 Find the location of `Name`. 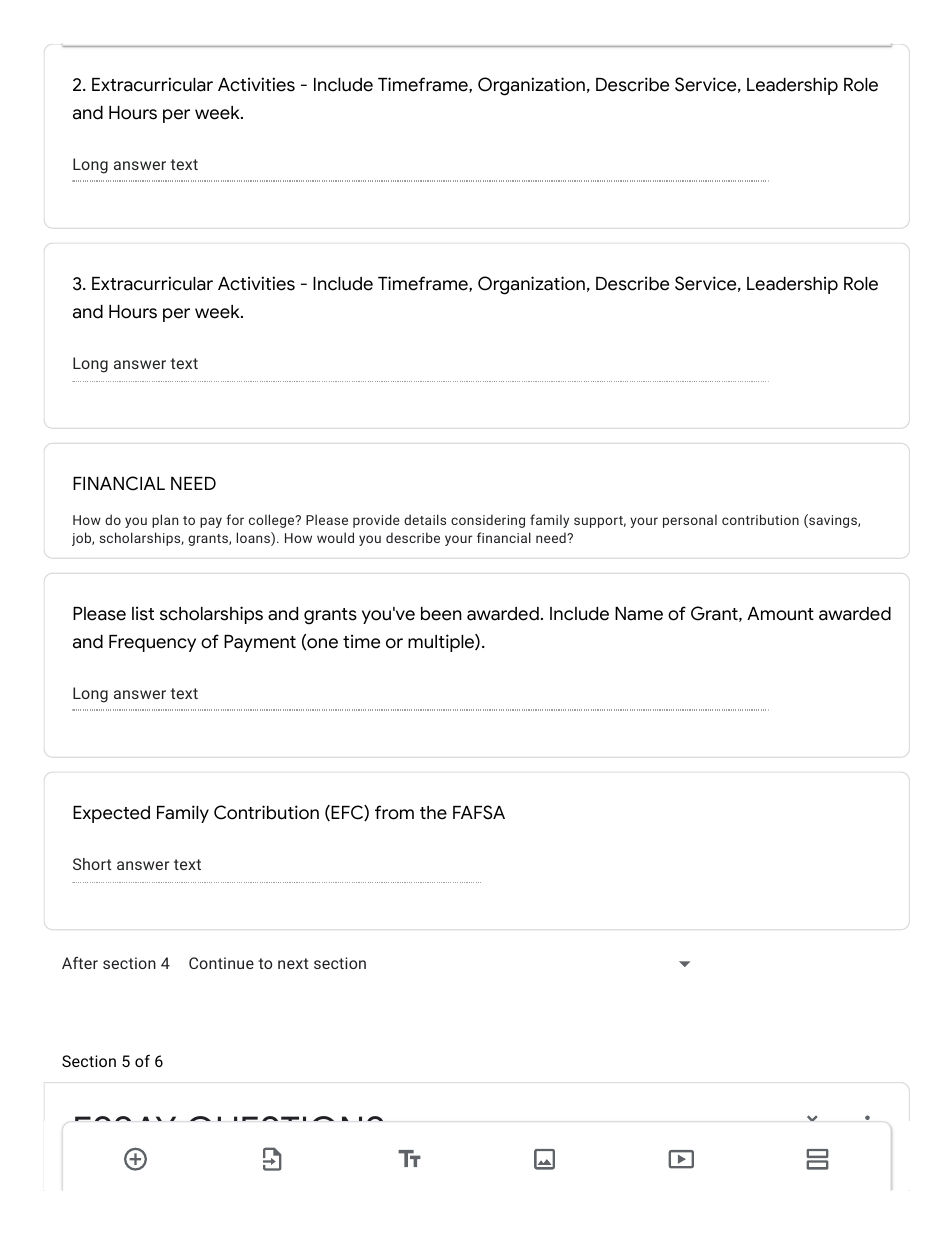

Name is located at coordinates (639, 614).
